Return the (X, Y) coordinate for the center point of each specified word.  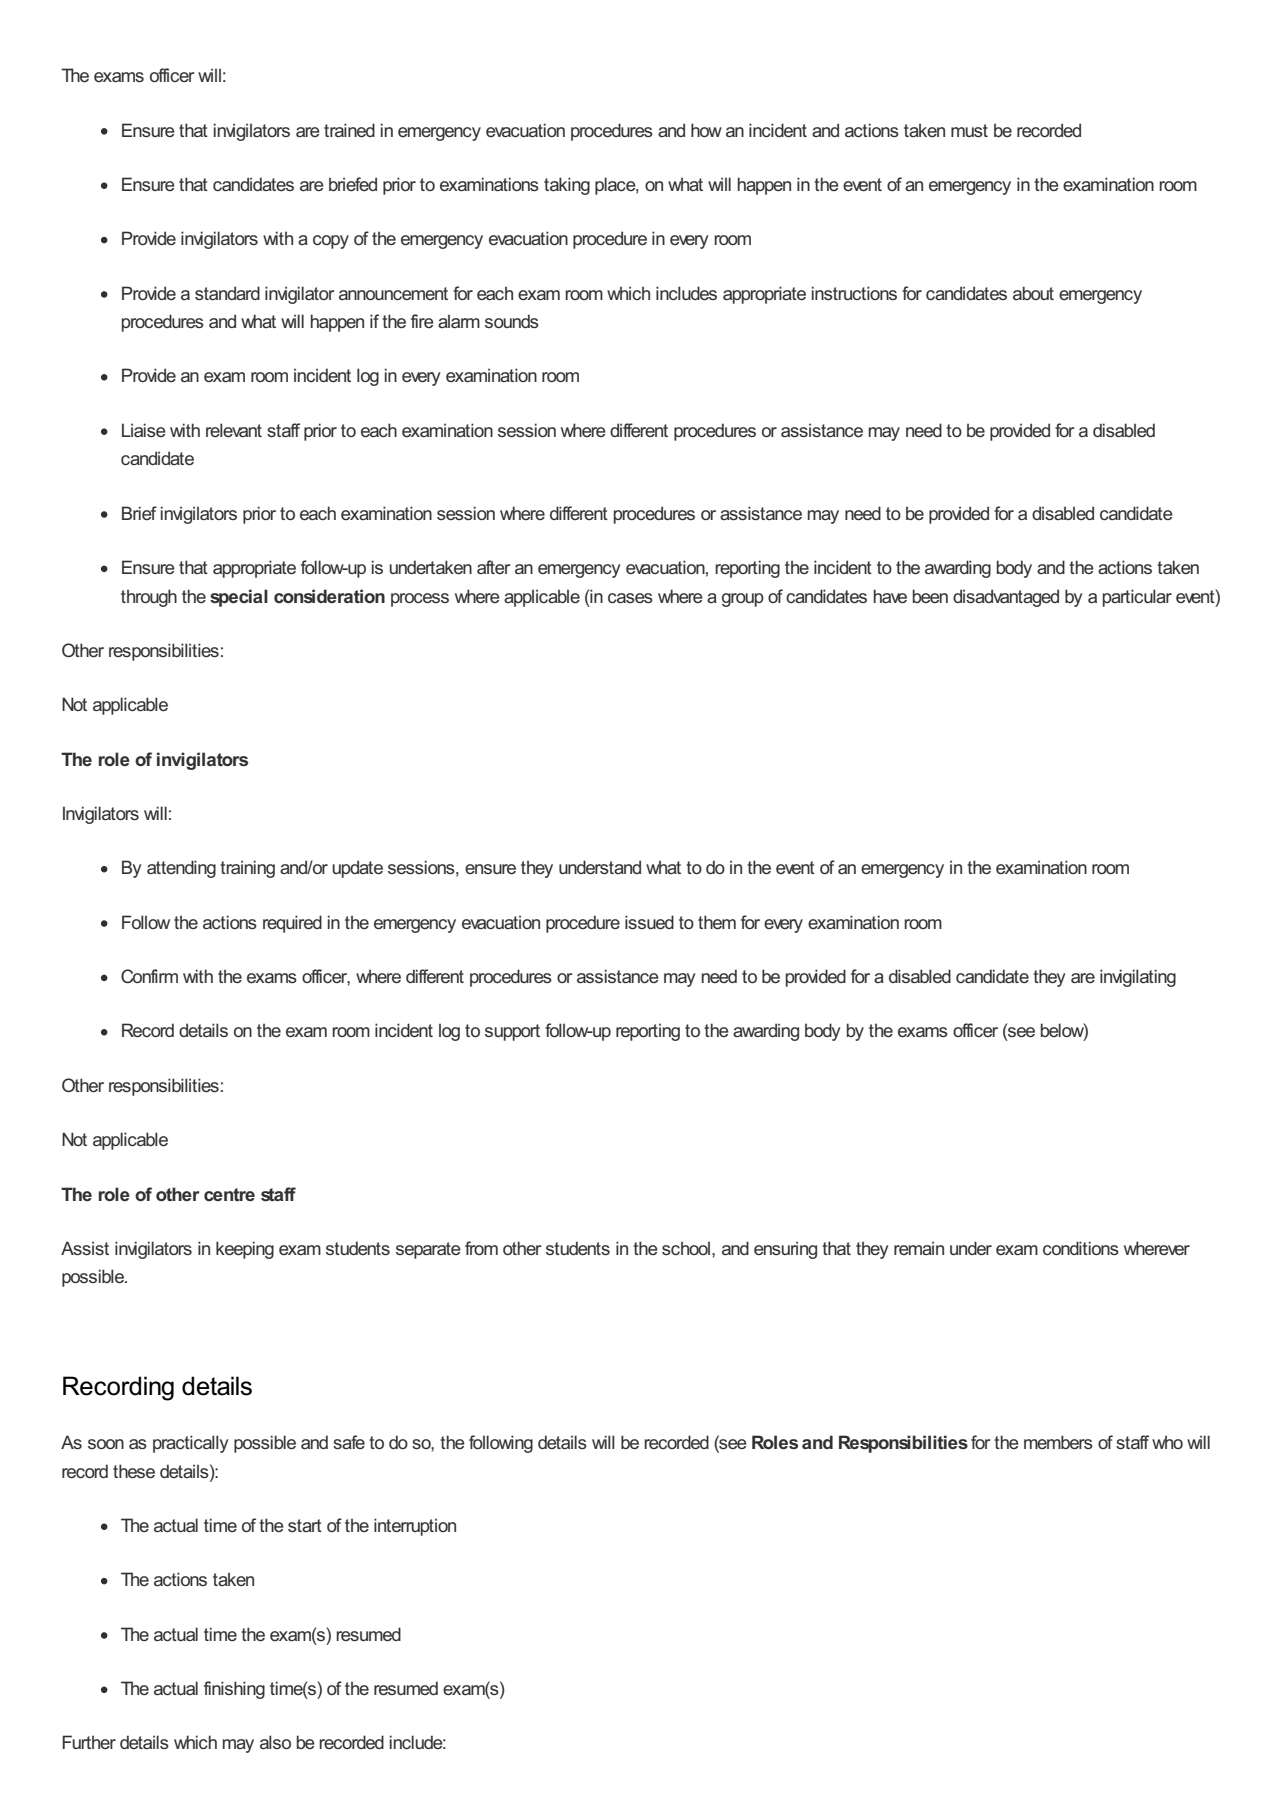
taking (567, 186)
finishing (234, 1690)
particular (1137, 598)
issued (649, 922)
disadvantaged (1006, 598)
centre (229, 1194)
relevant (234, 430)
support (512, 1032)
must (969, 130)
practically (190, 1444)
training (247, 869)
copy (331, 242)
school (687, 1248)
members (1058, 1442)
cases (630, 598)
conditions (1081, 1248)
